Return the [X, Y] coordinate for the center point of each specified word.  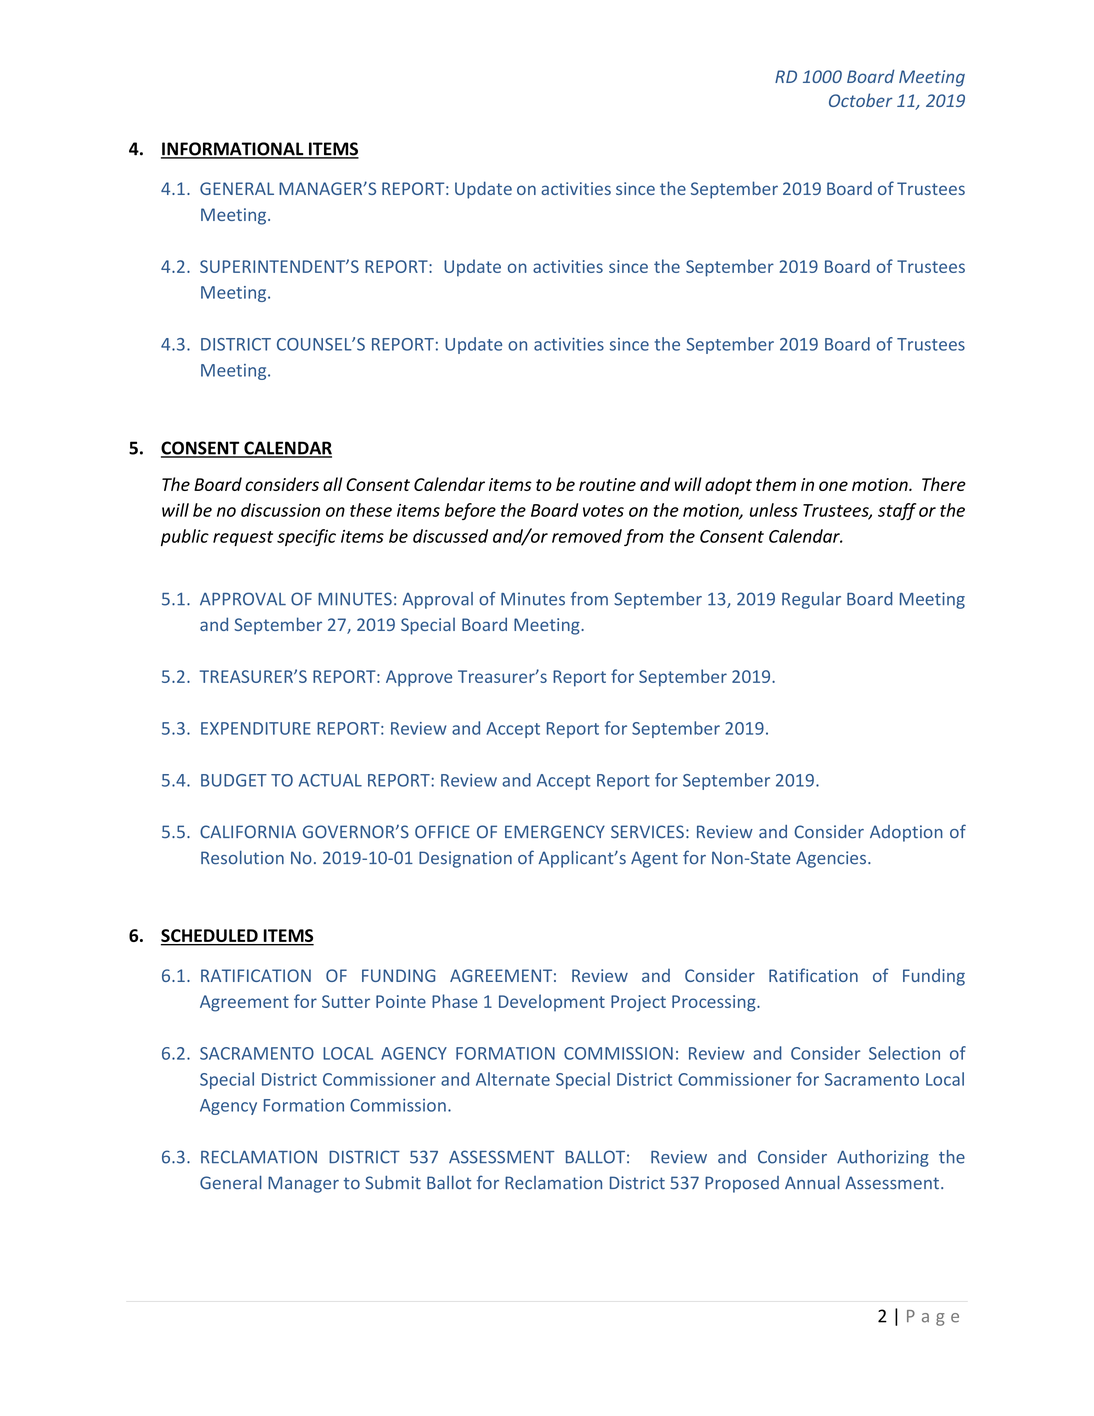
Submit [393, 1183]
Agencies [832, 859]
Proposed [742, 1184]
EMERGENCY [555, 832]
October [861, 100]
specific [306, 537]
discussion [280, 510]
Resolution [242, 858]
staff [897, 511]
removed [587, 536]
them [776, 484]
